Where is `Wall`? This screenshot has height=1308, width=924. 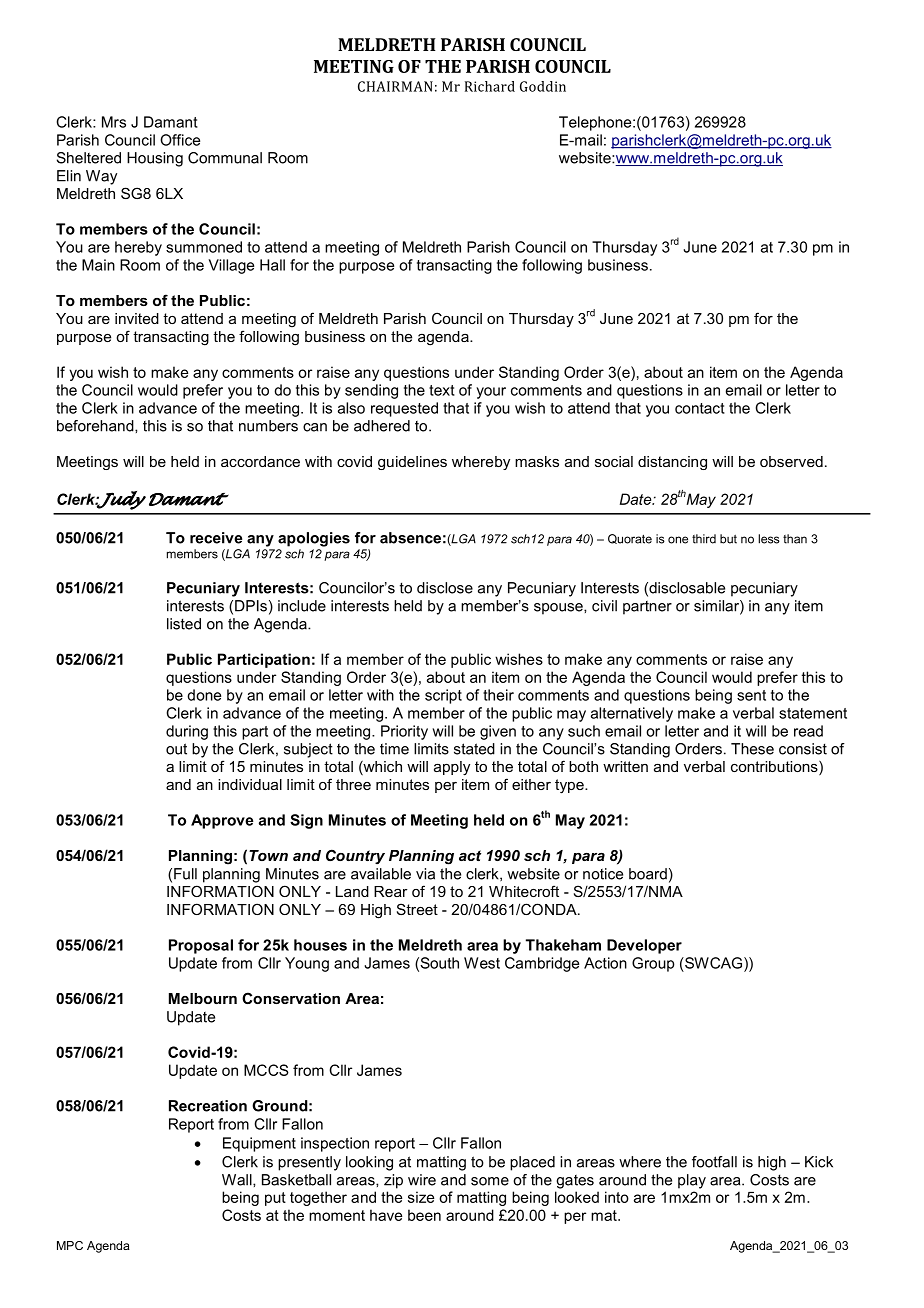
Wall is located at coordinates (238, 1180).
